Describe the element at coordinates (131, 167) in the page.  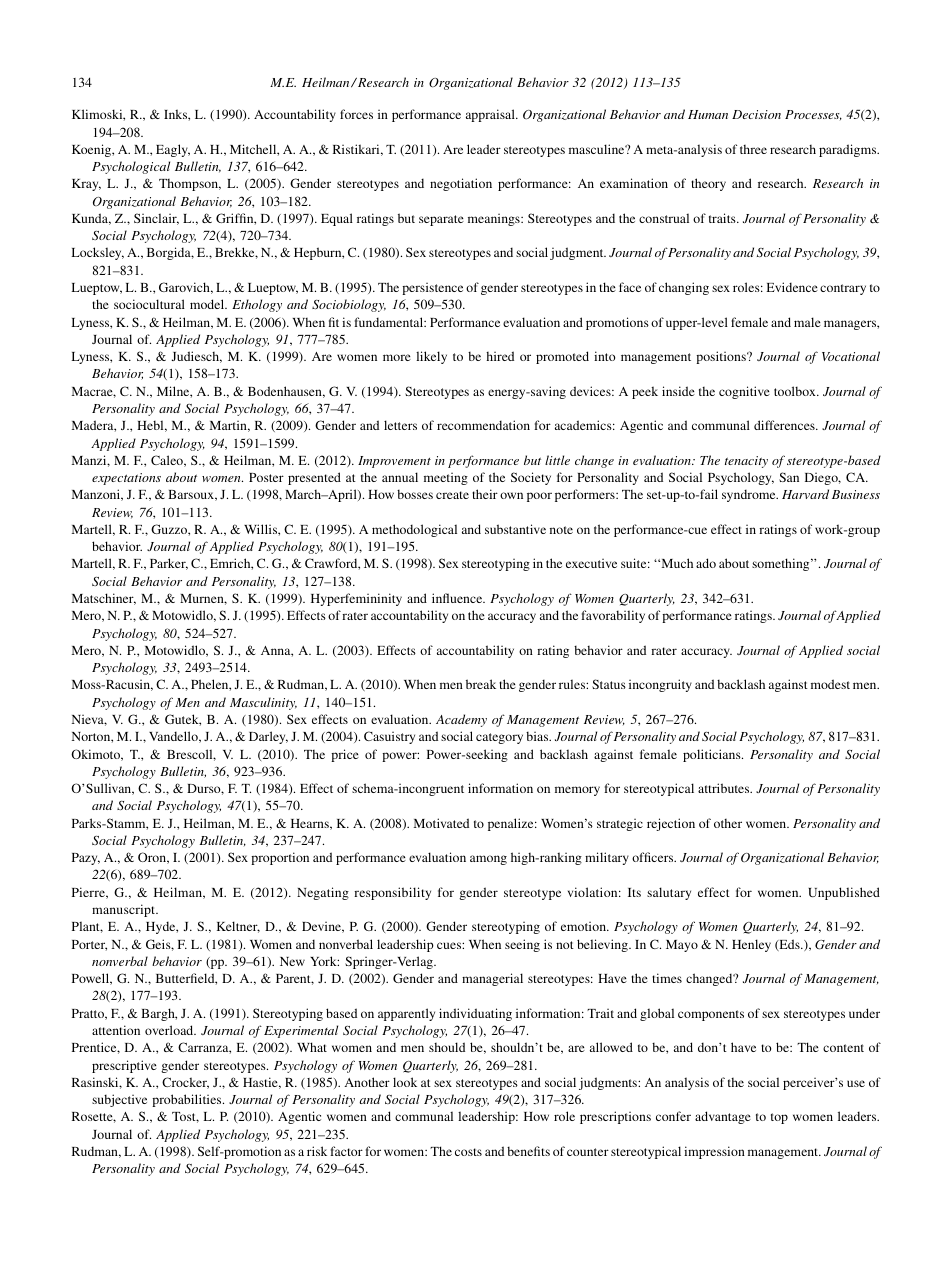
I see `Psychological` at that location.
